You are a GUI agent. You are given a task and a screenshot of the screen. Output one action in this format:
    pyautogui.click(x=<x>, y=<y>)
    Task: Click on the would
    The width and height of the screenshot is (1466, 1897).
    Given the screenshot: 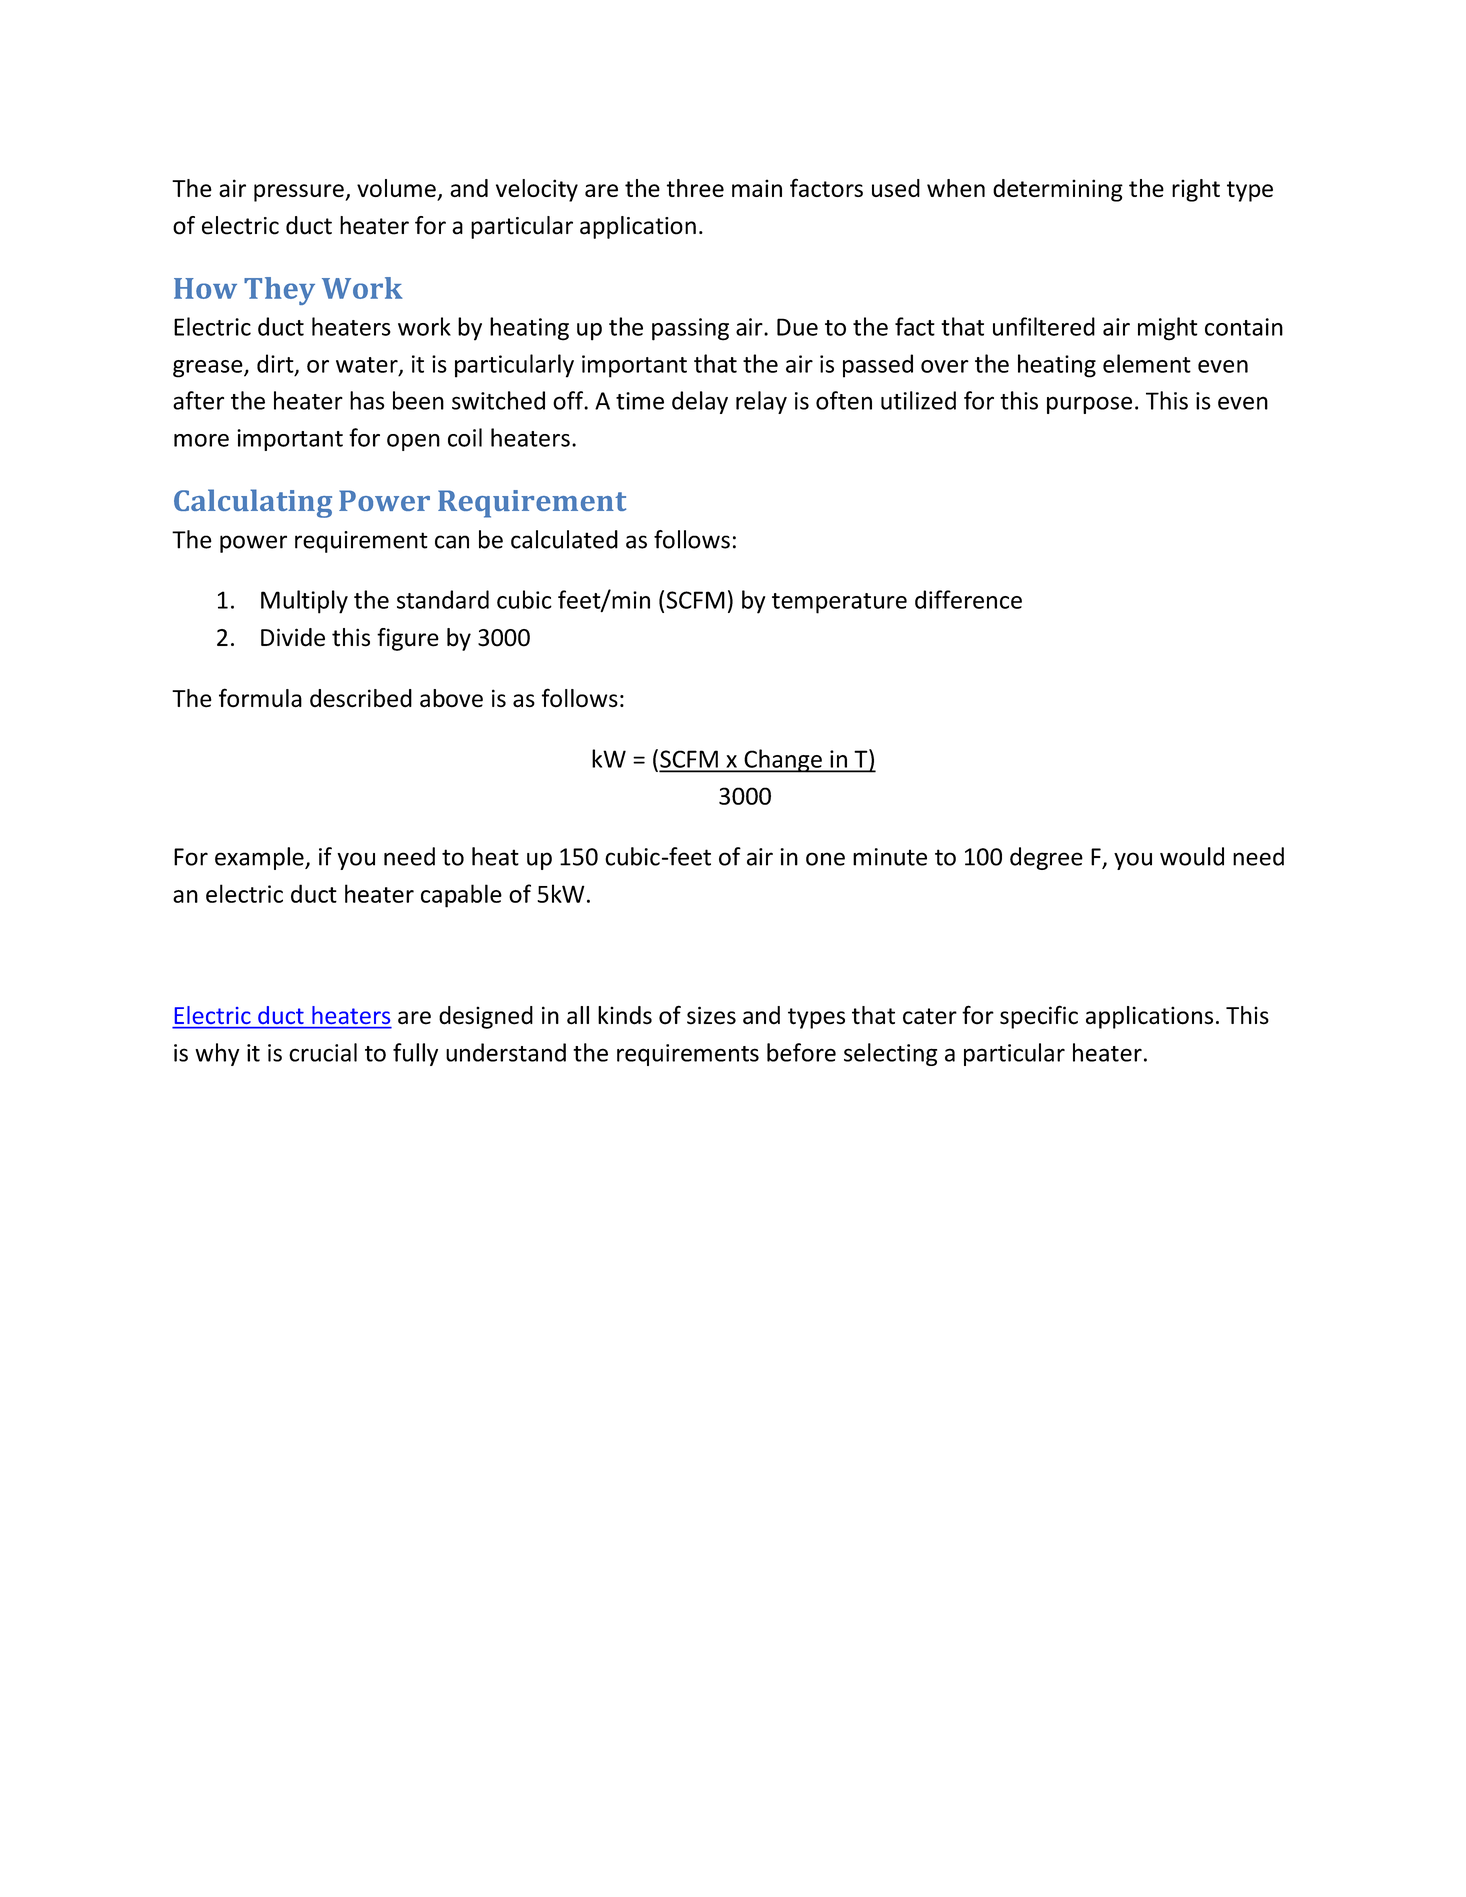 What is the action you would take?
    pyautogui.click(x=1192, y=856)
